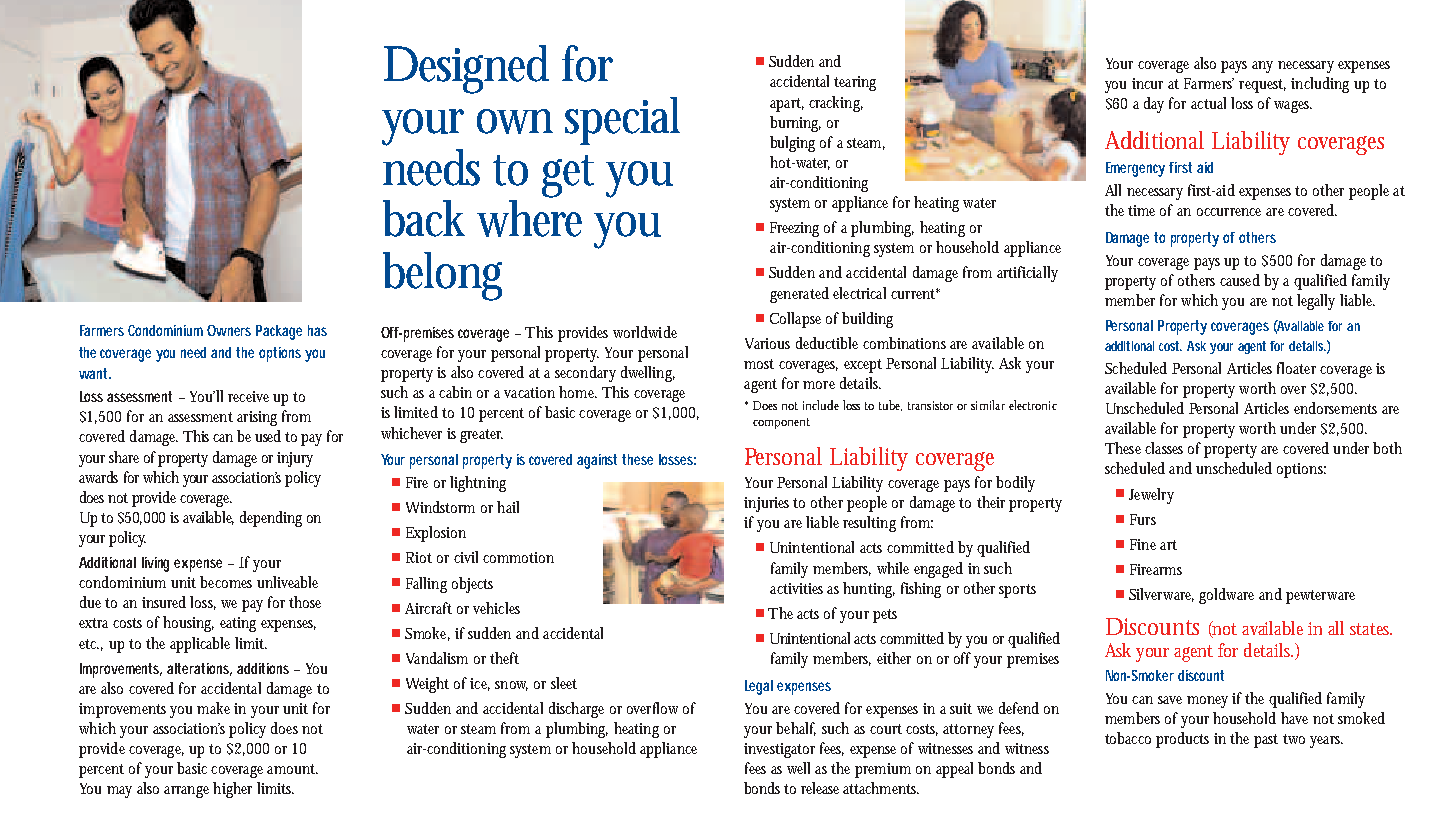 The width and height of the page is (1448, 840). I want to click on Designed, so click(466, 69).
